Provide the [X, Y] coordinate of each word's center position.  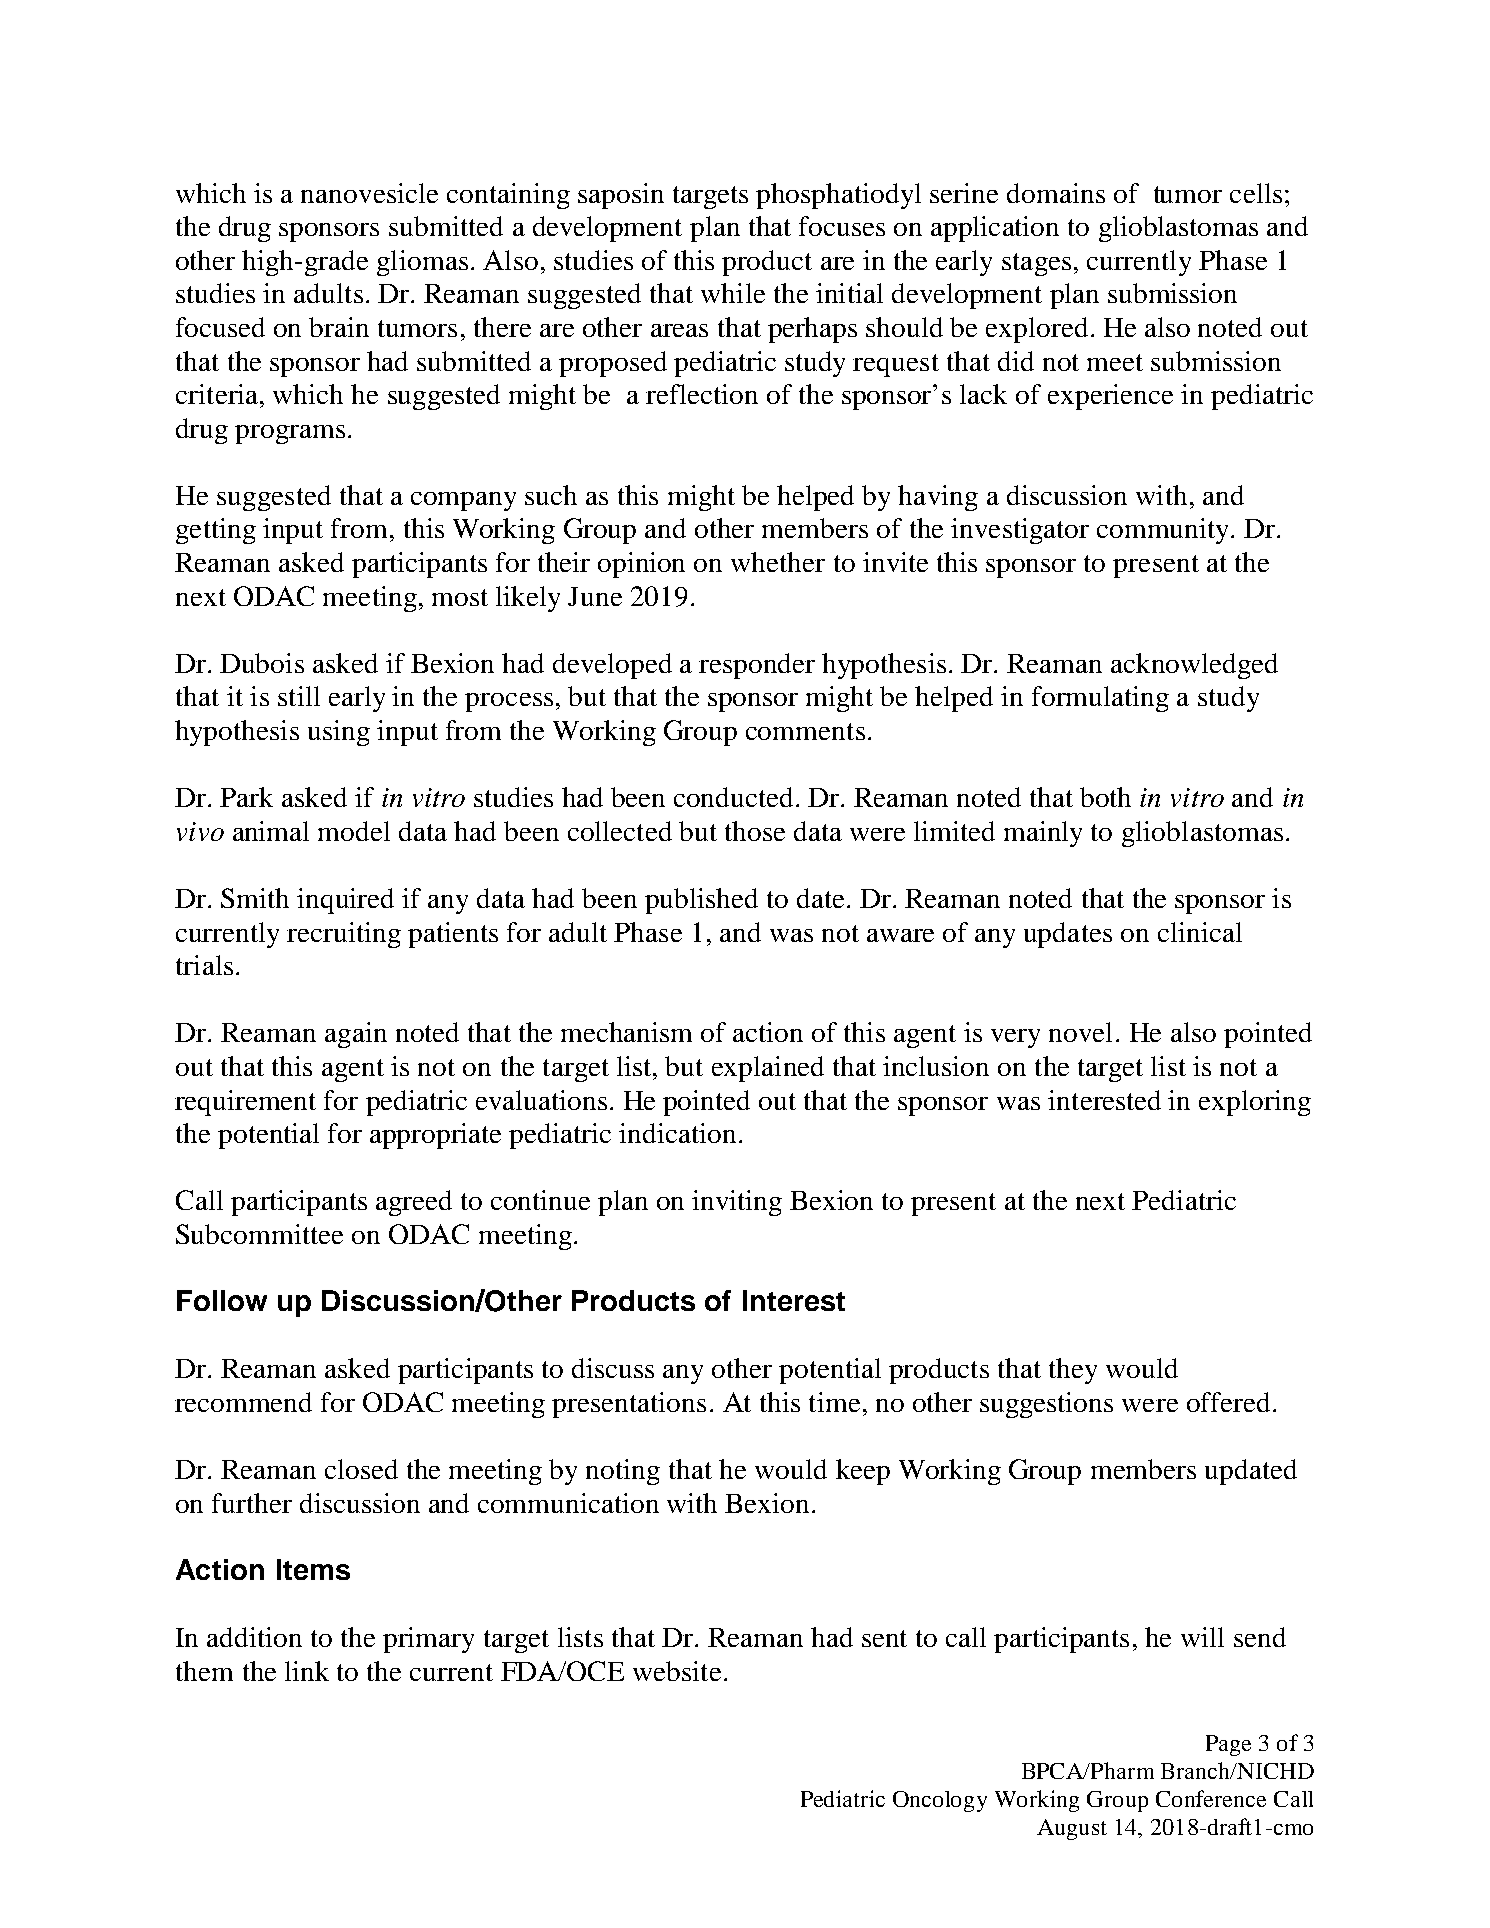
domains [1056, 193]
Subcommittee [259, 1234]
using [339, 733]
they [1073, 1371]
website [677, 1671]
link [307, 1671]
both [1105, 797]
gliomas [422, 263]
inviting [737, 1203]
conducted [733, 797]
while [733, 293]
